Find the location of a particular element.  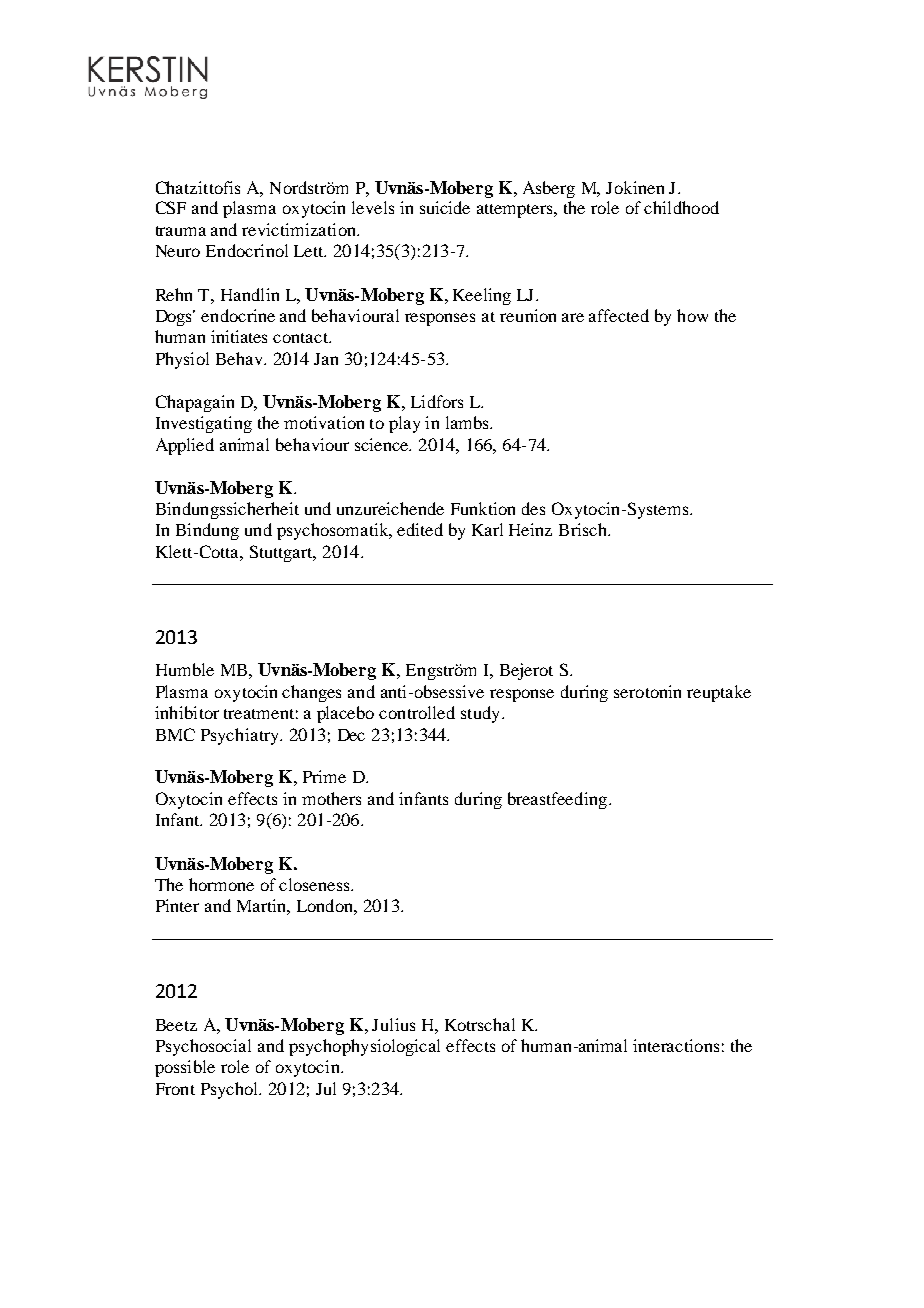

controlled is located at coordinates (417, 712).
